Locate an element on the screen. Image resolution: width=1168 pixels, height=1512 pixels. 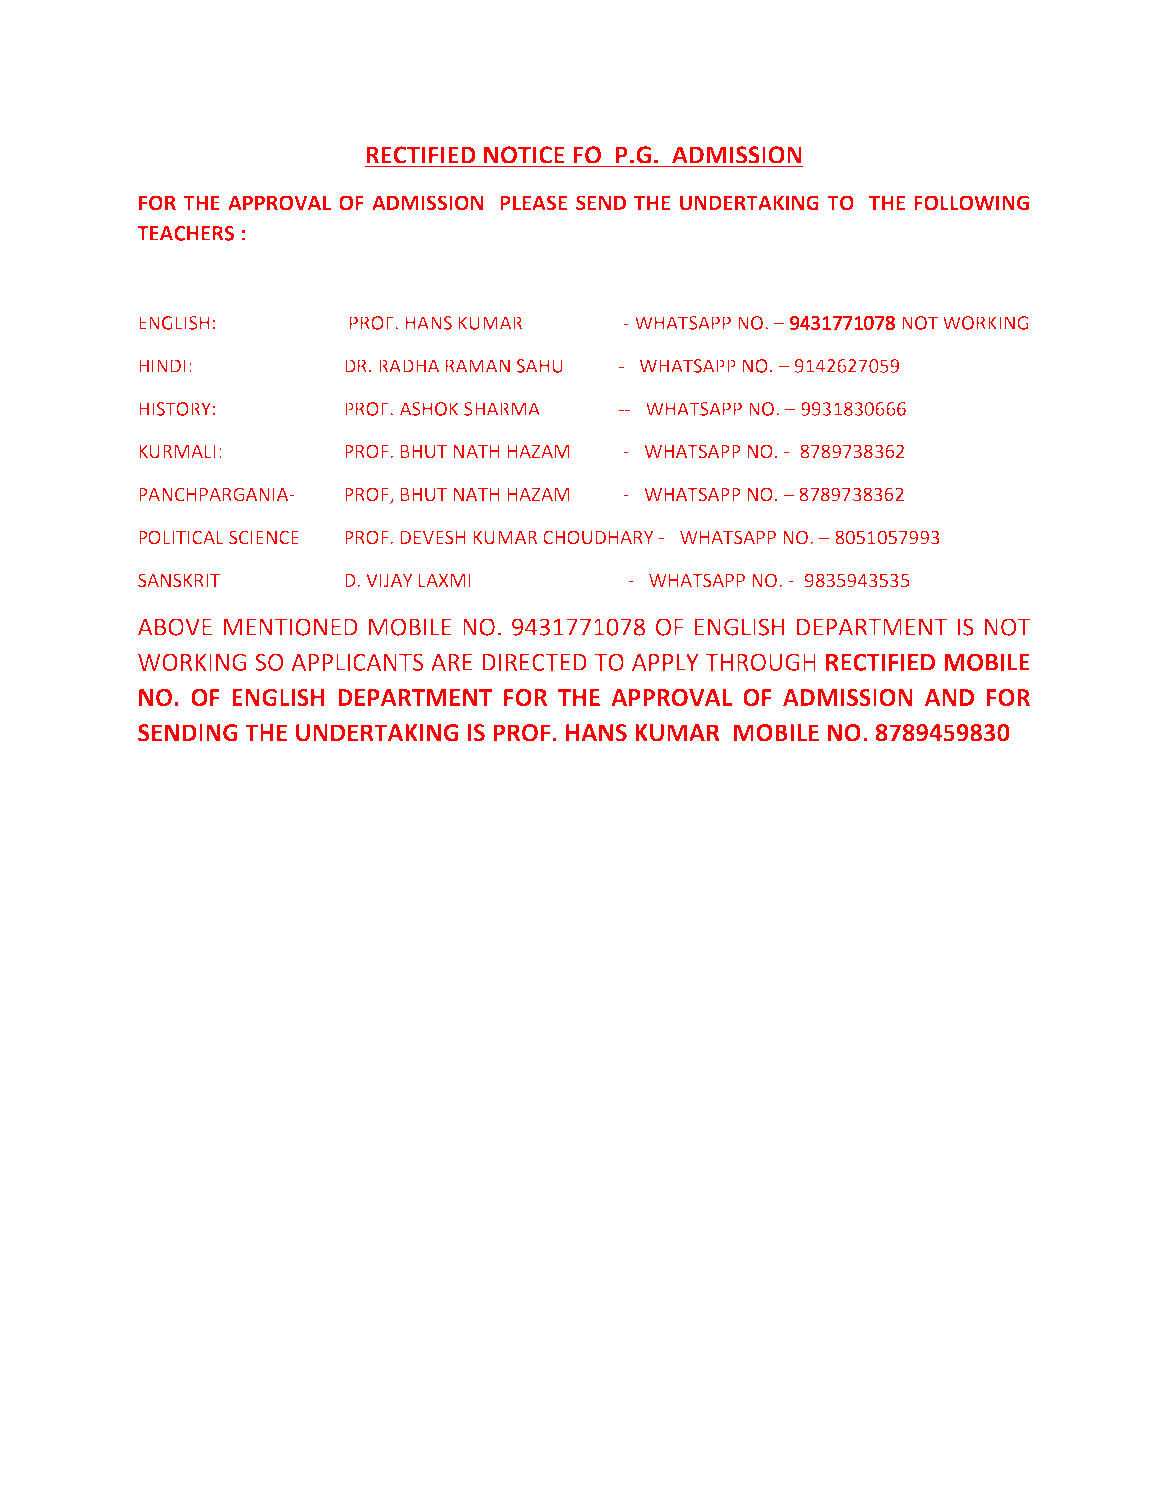
CHOUDHARY is located at coordinates (598, 537).
